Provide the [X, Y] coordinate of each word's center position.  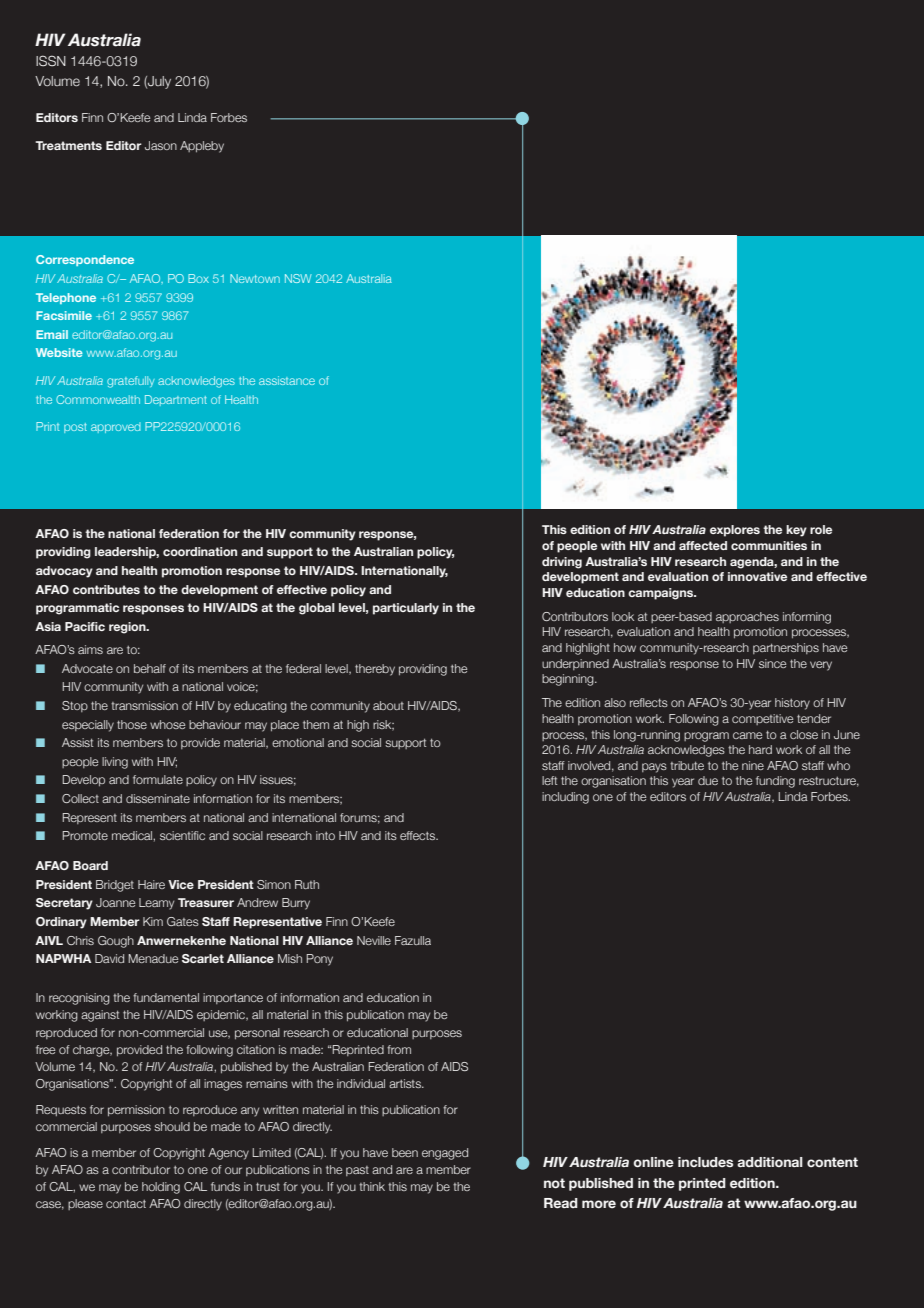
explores [735, 531]
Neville [374, 940]
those [132, 724]
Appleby [202, 147]
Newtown [255, 278]
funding [775, 782]
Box [198, 278]
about [388, 705]
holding [161, 1188]
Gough [116, 942]
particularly [406, 609]
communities [769, 545]
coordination [200, 551]
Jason [161, 145]
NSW [298, 278]
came [747, 735]
